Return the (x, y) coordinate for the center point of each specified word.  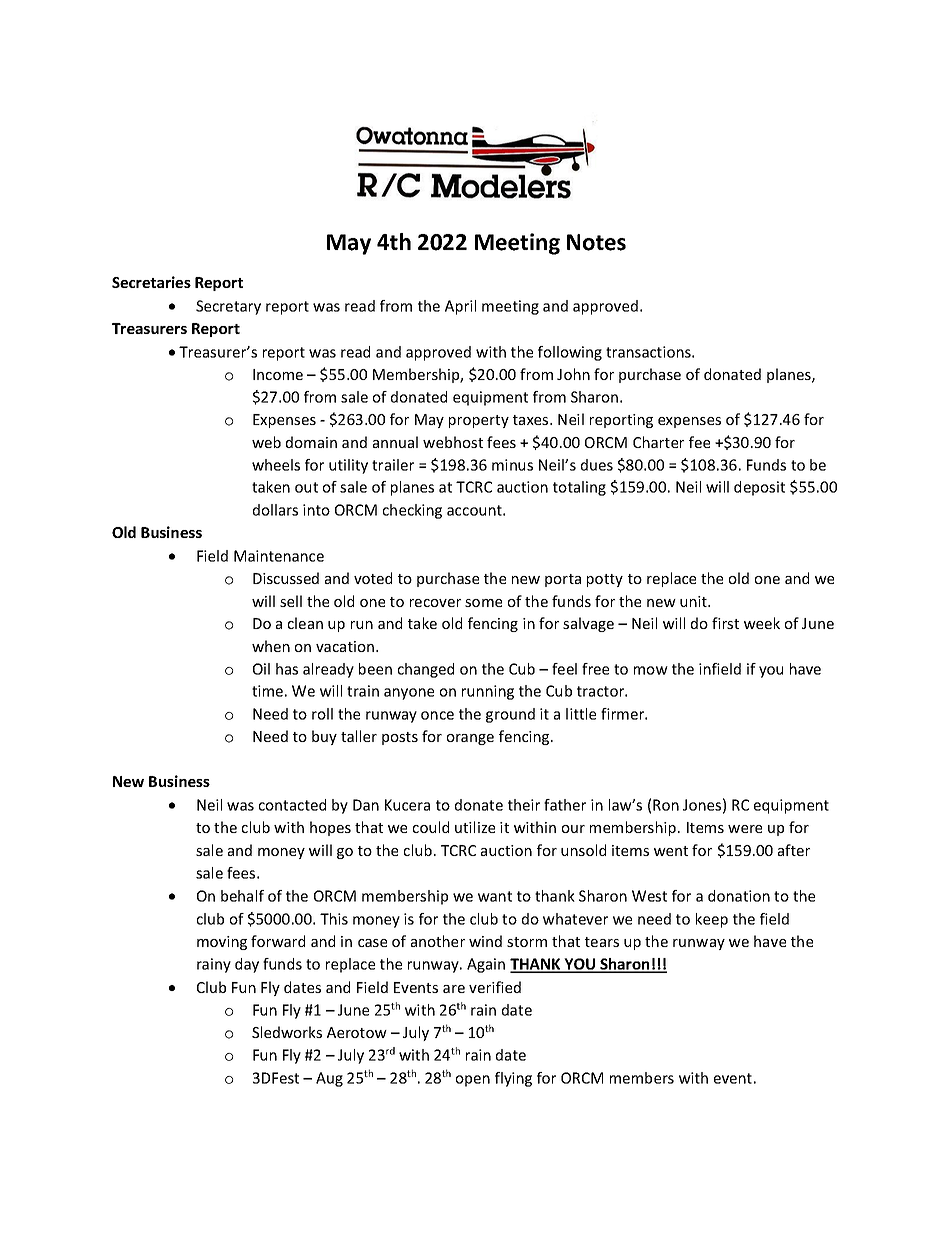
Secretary (228, 307)
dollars (275, 510)
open (473, 1081)
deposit (759, 488)
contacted (292, 805)
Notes (596, 242)
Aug (329, 1079)
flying (513, 1079)
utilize (475, 827)
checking (412, 511)
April (460, 307)
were (745, 829)
